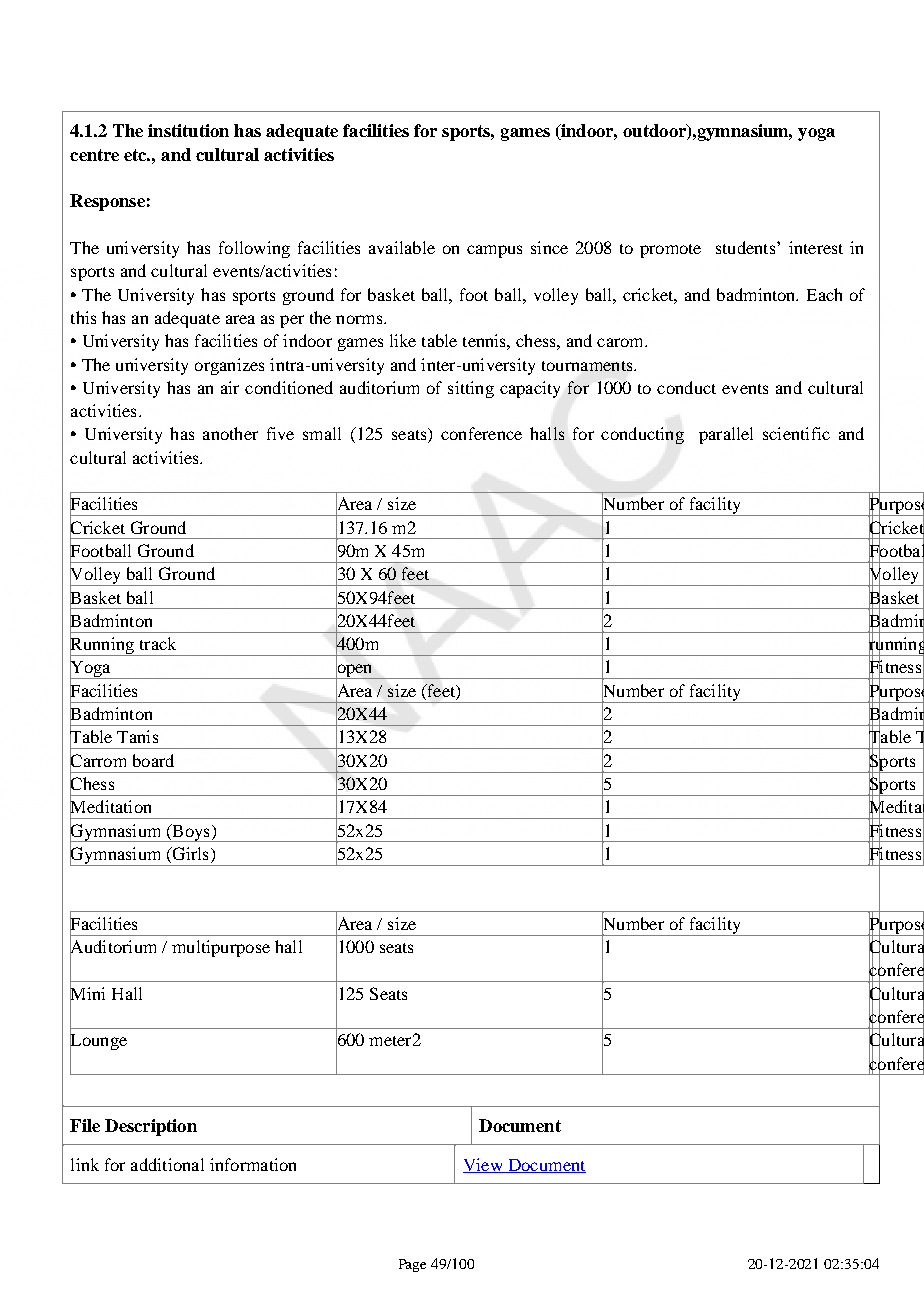 This screenshot has width=924, height=1308. I want to click on etc, so click(137, 155).
